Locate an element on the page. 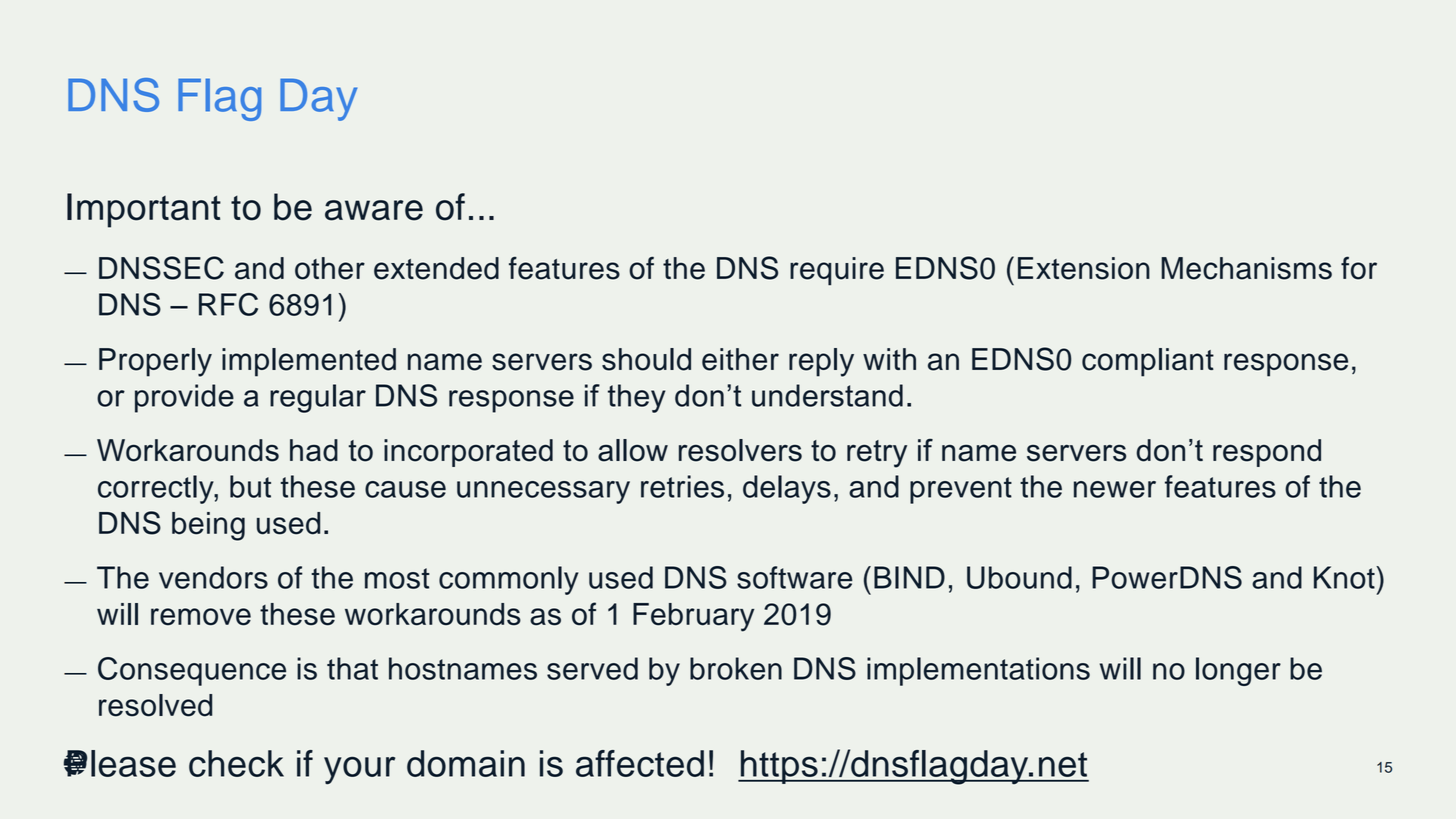  require is located at coordinates (837, 271).
